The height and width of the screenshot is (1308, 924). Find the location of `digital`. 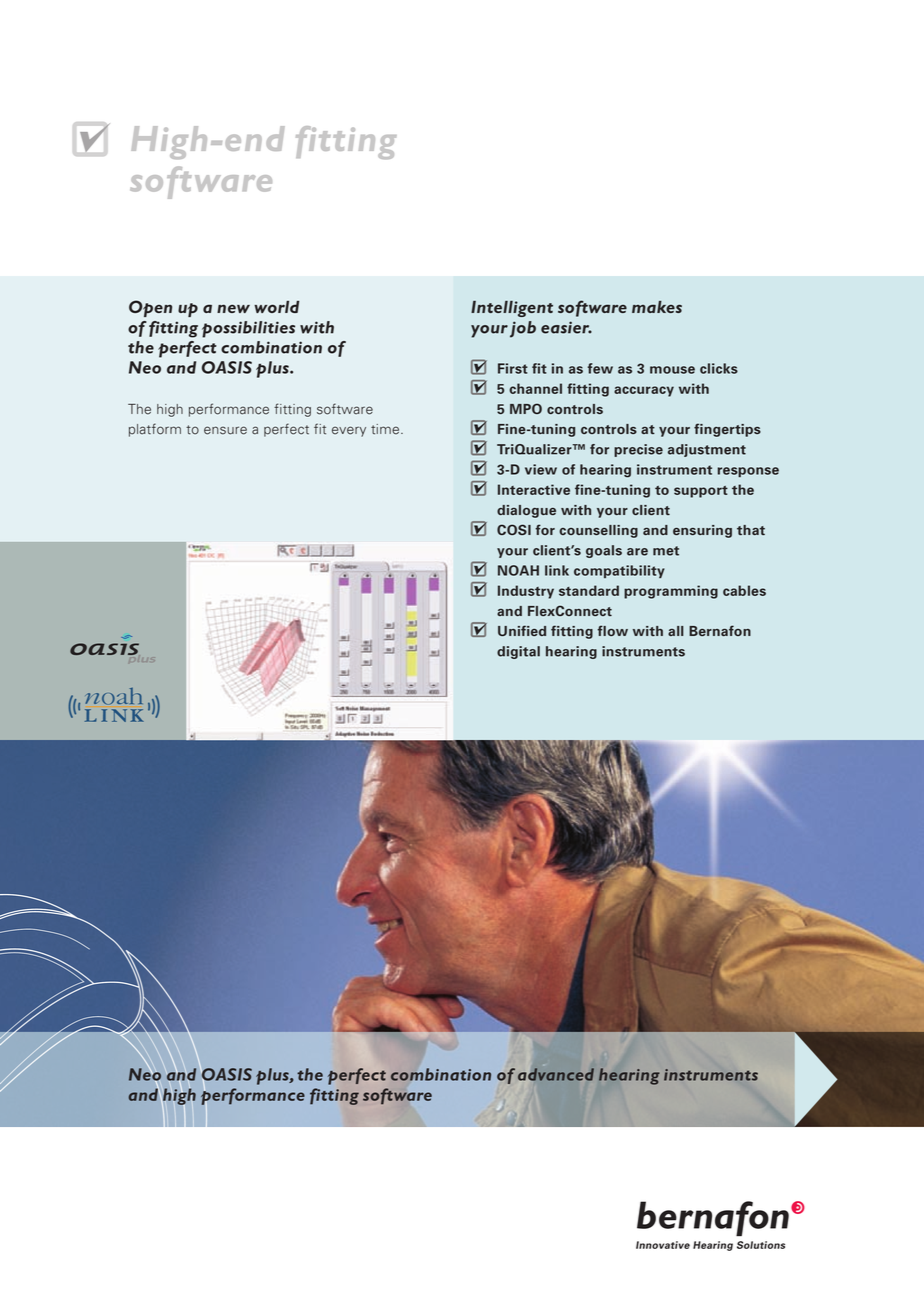

digital is located at coordinates (518, 652).
